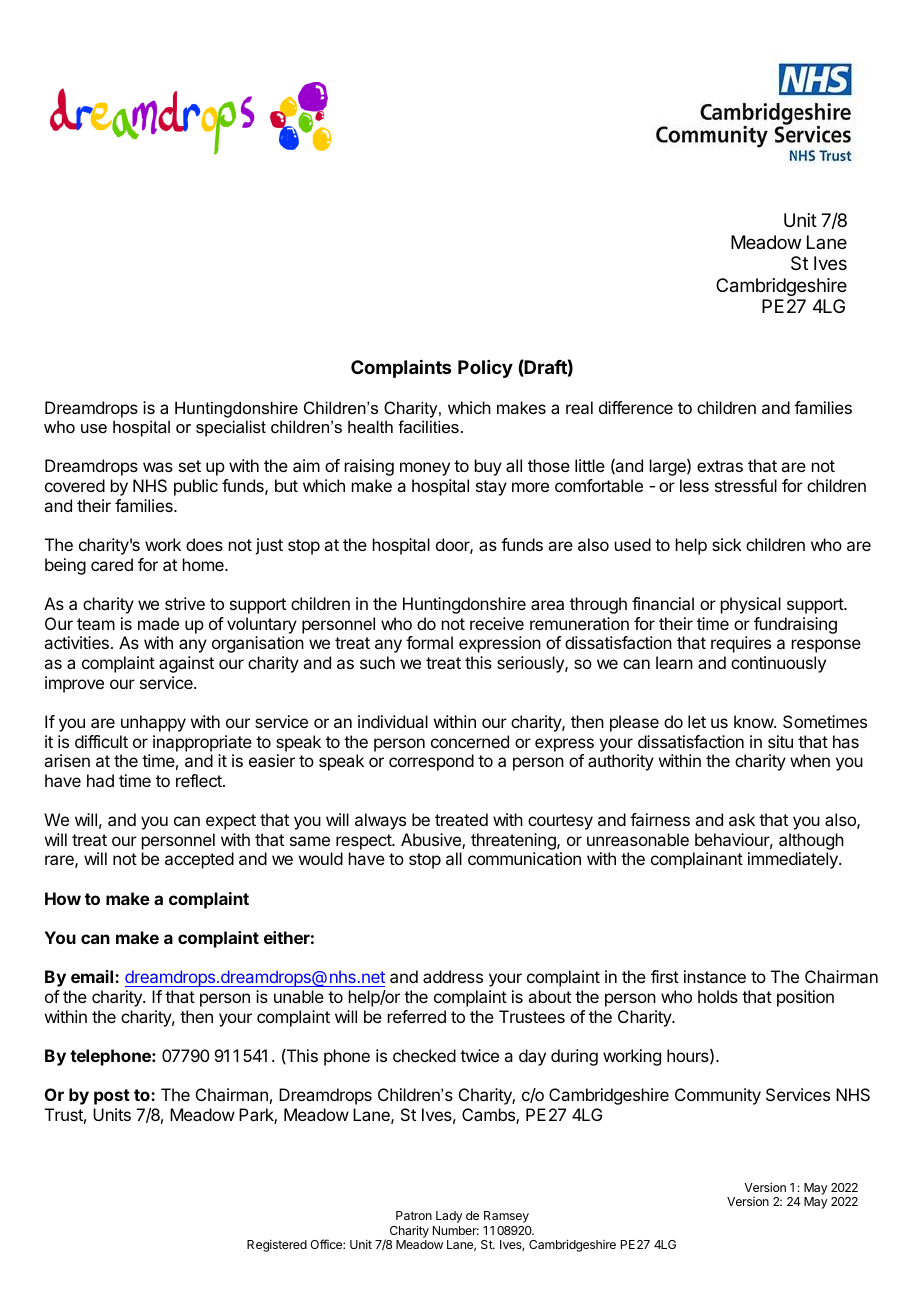  I want to click on instance, so click(715, 976).
